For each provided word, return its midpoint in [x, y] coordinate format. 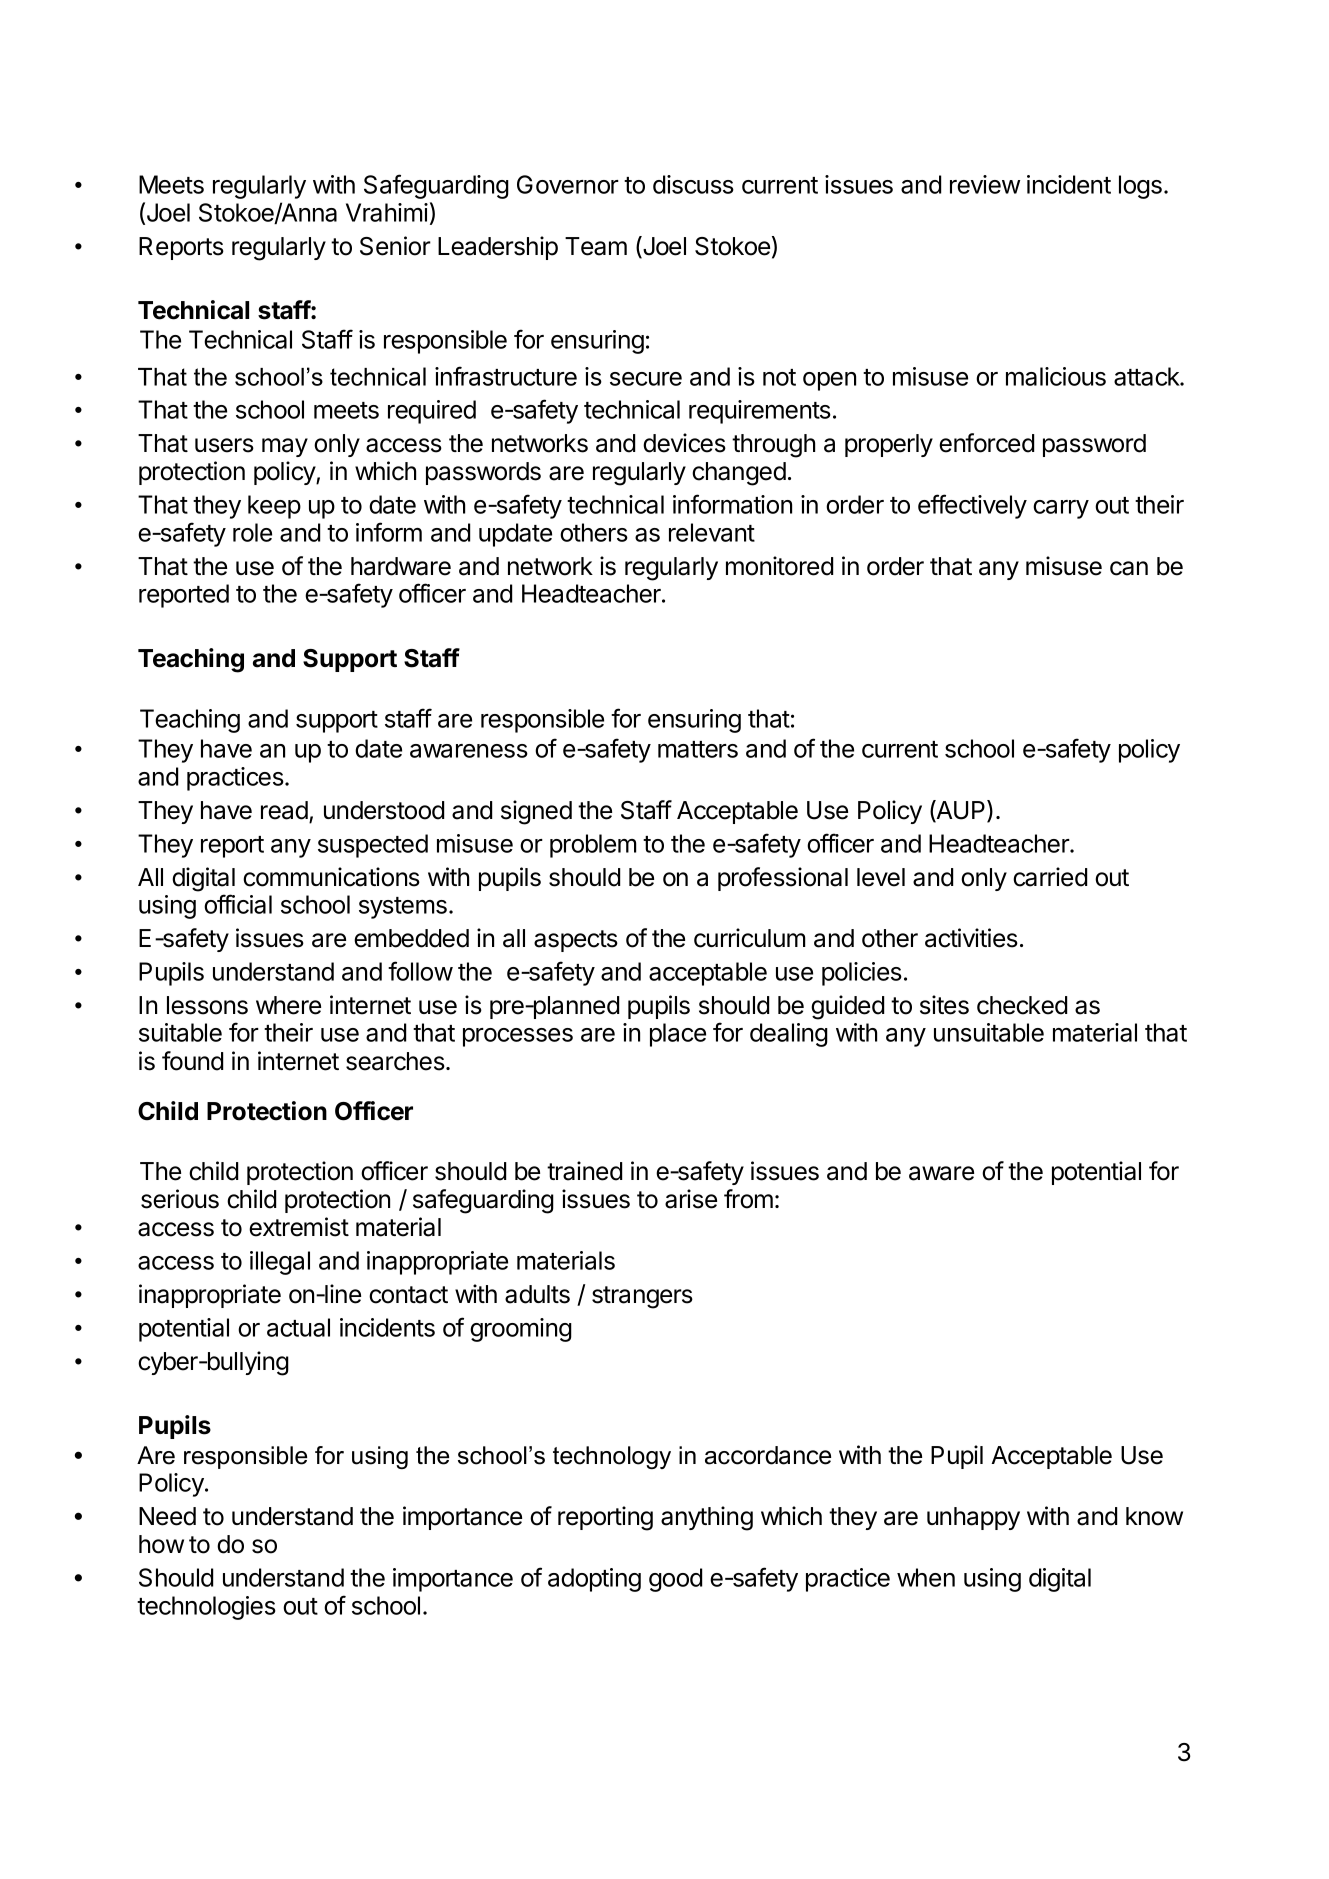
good [675, 1580]
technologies [206, 1608]
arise [691, 1199]
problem [593, 846]
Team [596, 246]
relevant [712, 532]
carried [1050, 877]
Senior [395, 246]
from [748, 1199]
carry [1061, 509]
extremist [299, 1227]
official [238, 904]
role [252, 532]
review [985, 184]
